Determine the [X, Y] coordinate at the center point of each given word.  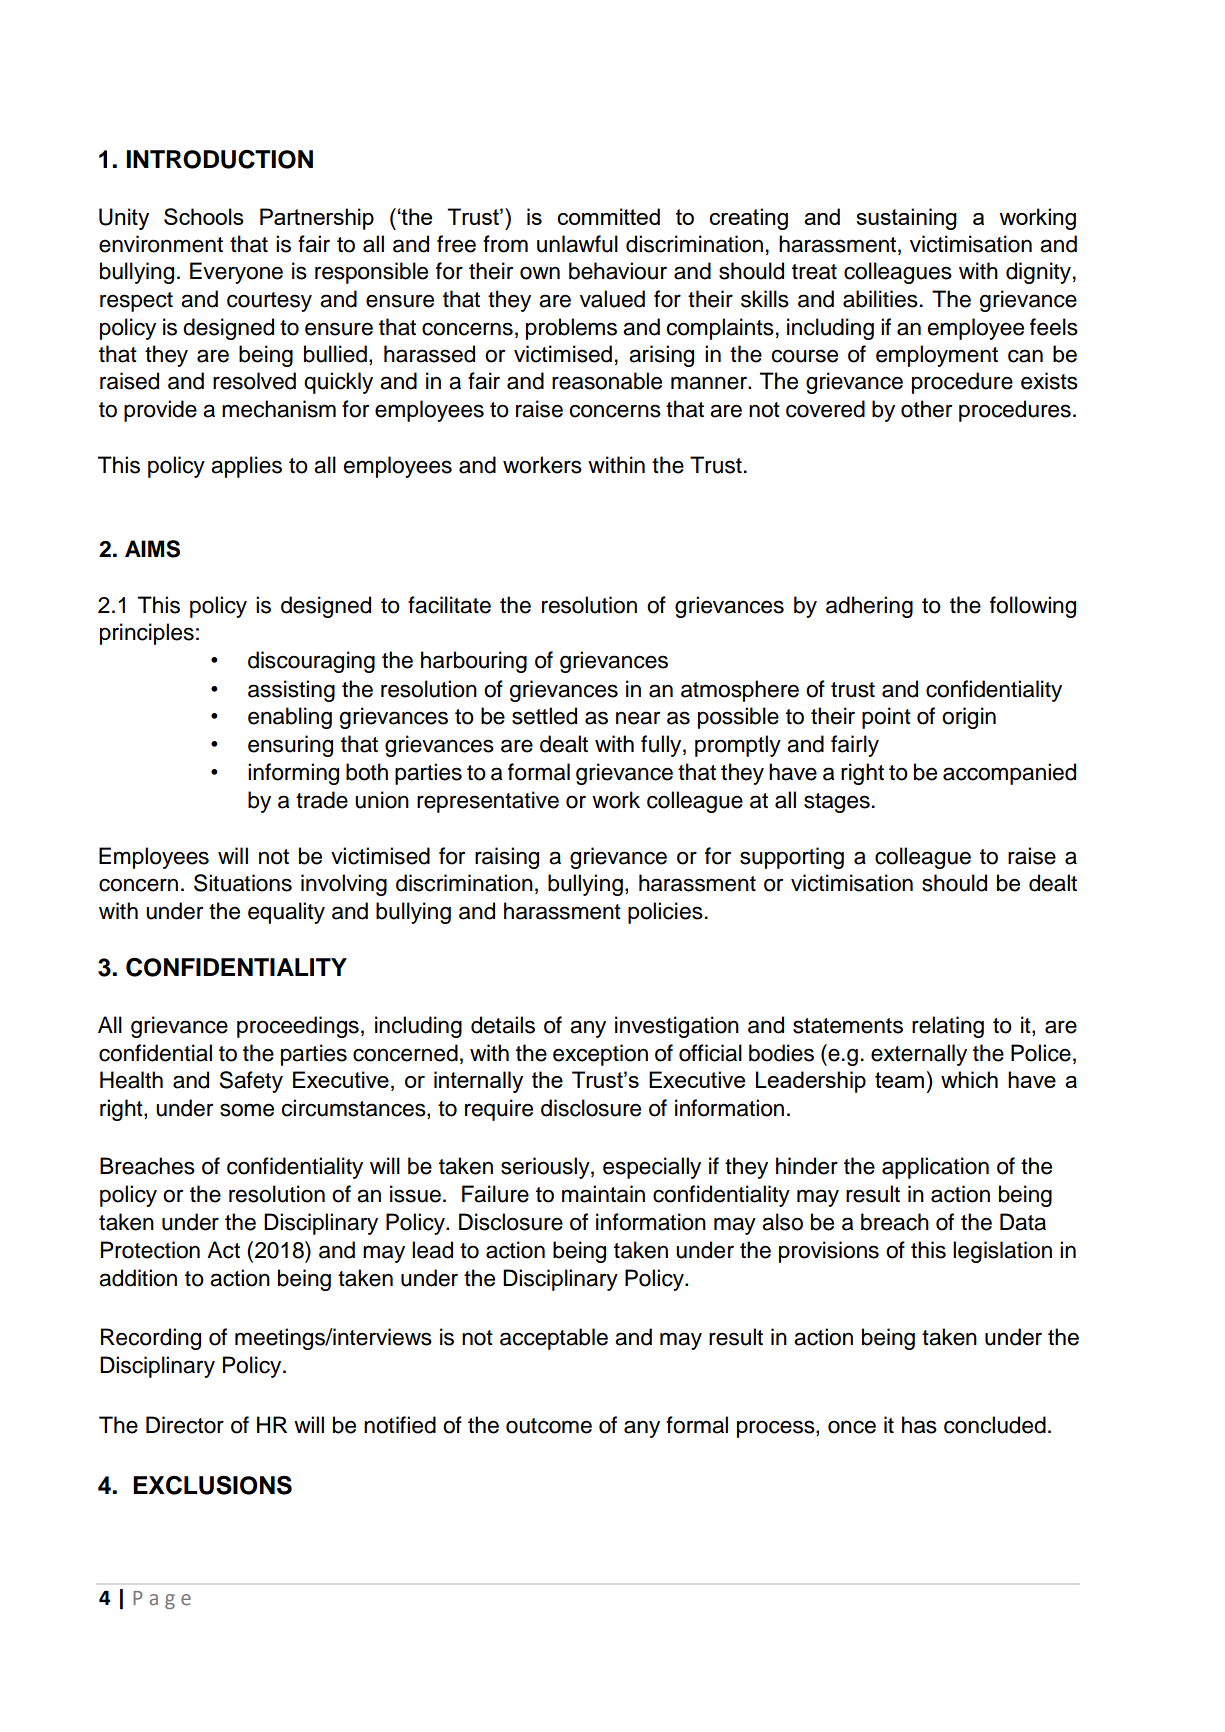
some [247, 1110]
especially [652, 1168]
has [919, 1425]
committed [608, 216]
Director [185, 1425]
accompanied [1009, 774]
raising [507, 858]
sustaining [906, 219]
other [926, 409]
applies [246, 467]
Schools [204, 216]
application [935, 1168]
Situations [243, 883]
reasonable [607, 381]
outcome [549, 1426]
